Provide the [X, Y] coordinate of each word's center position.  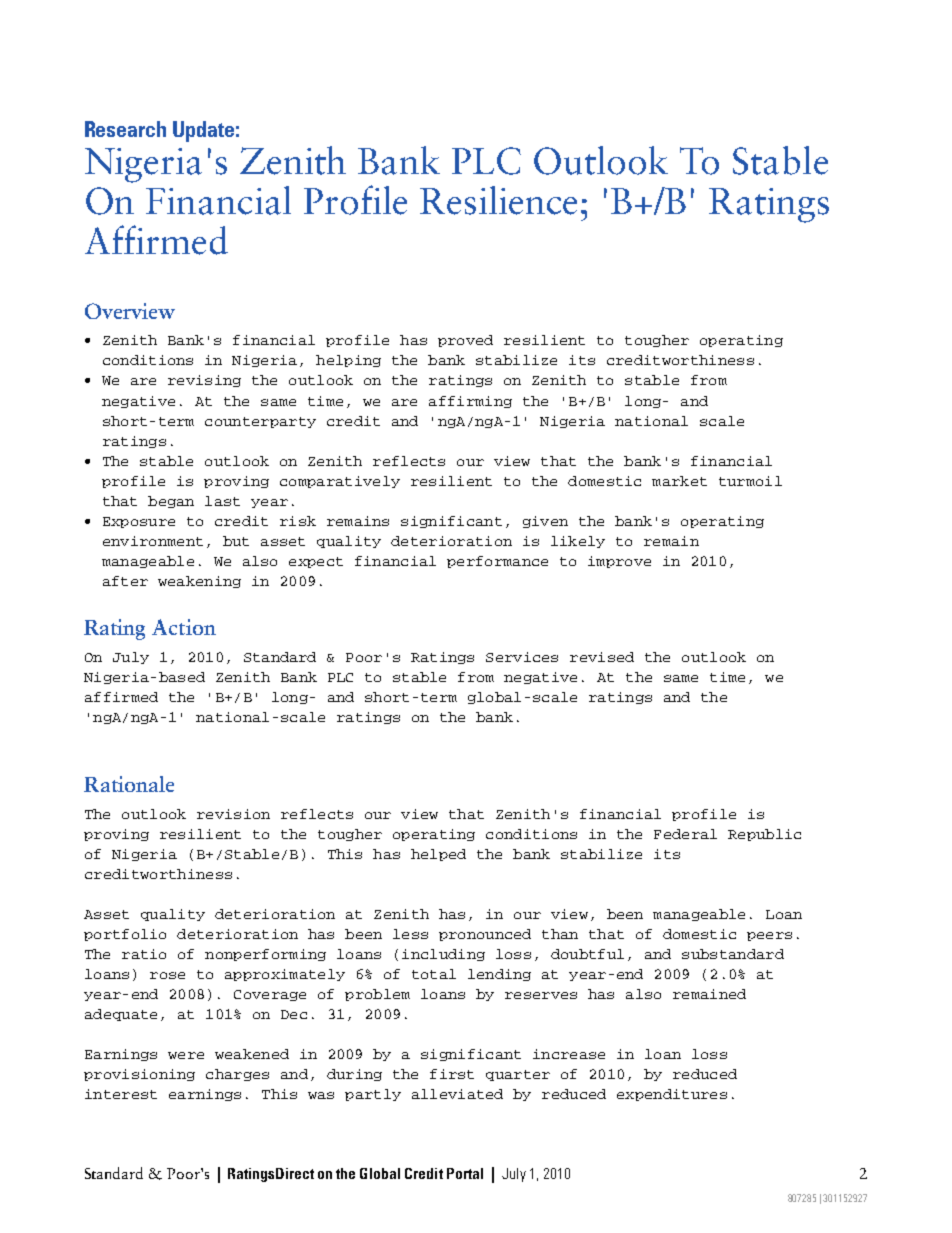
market [679, 481]
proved [465, 341]
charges [237, 1075]
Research [125, 129]
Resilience [498, 200]
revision [233, 814]
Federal [685, 834]
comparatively [340, 482]
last [222, 501]
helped [438, 855]
